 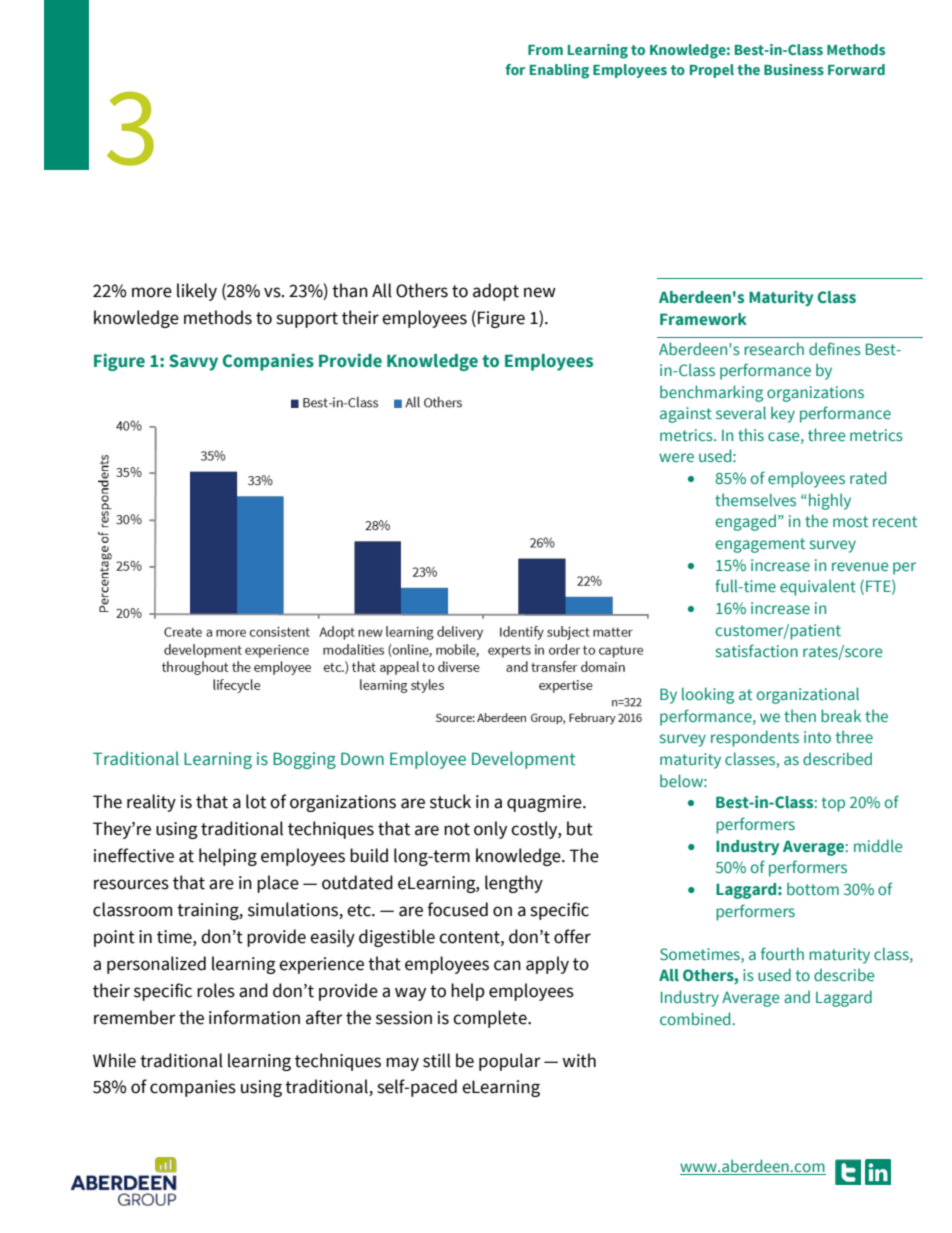 What do you see at coordinates (760, 545) in the screenshot?
I see `engagement` at bounding box center [760, 545].
